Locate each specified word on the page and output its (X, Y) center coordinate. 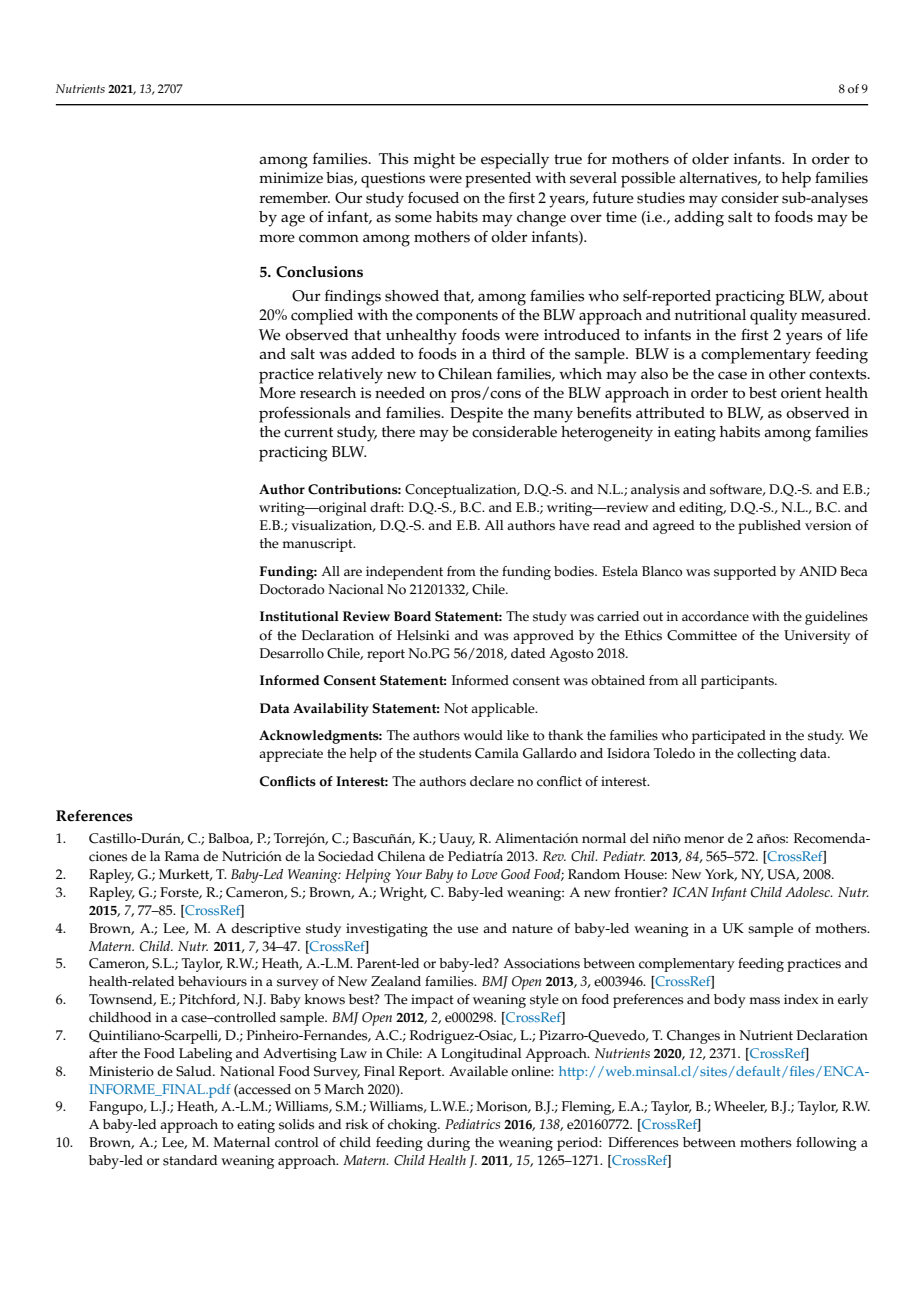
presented (498, 180)
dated (528, 653)
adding (699, 219)
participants (738, 682)
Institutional (299, 616)
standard (190, 1160)
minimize (291, 178)
